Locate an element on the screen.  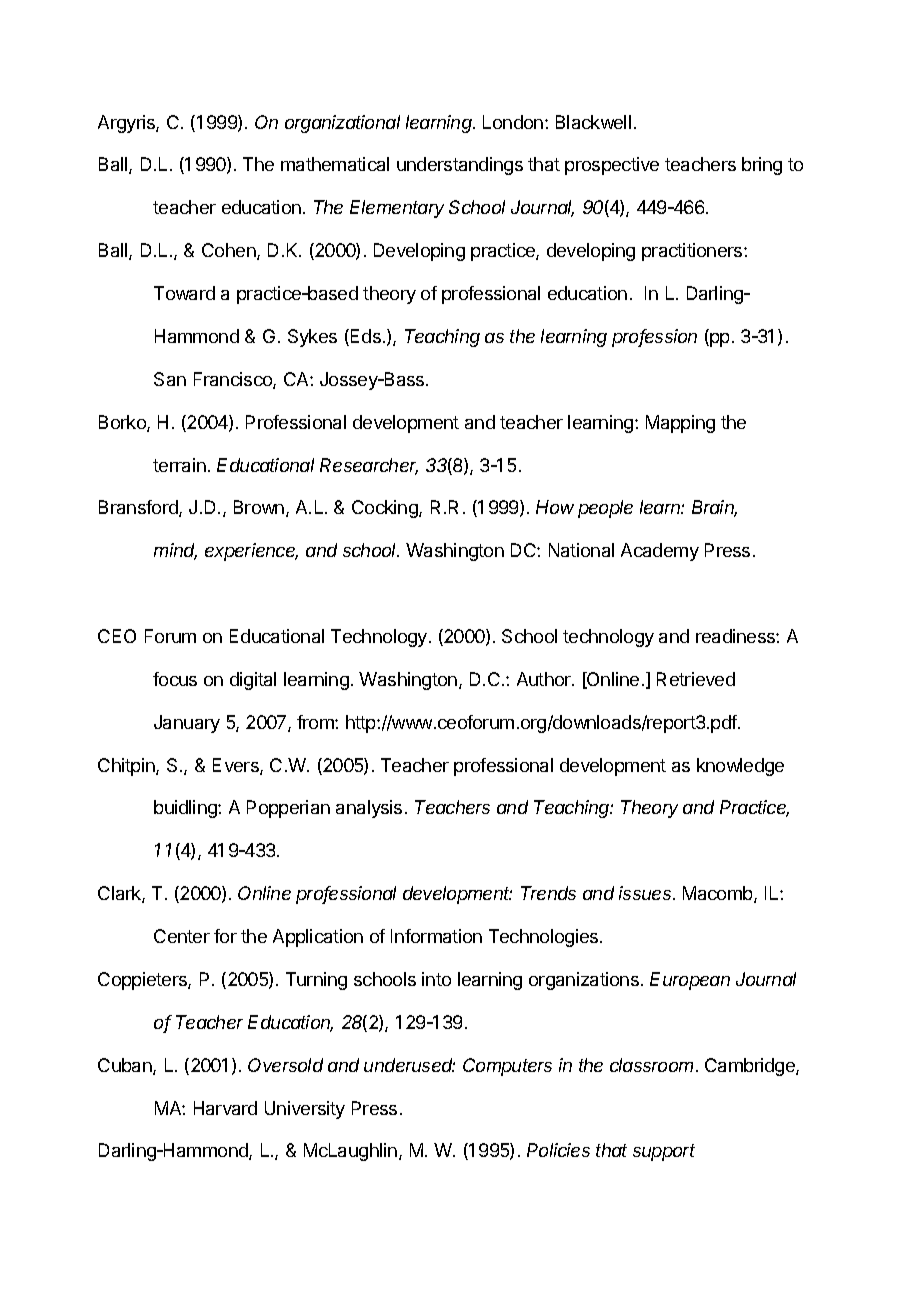
underused is located at coordinates (409, 1065).
